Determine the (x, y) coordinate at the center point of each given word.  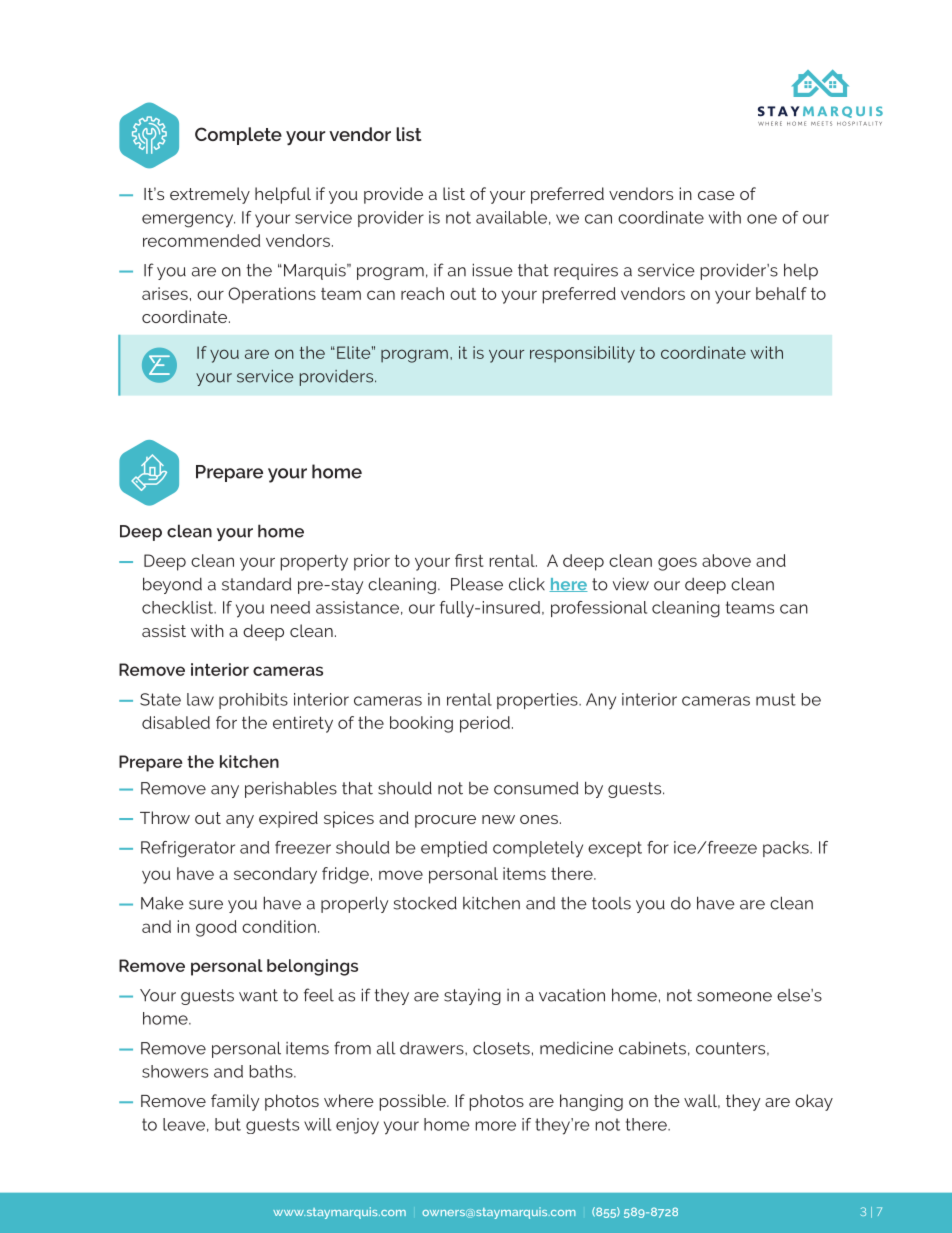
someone (734, 997)
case (716, 195)
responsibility (582, 354)
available (511, 217)
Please (477, 584)
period (485, 724)
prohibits (253, 701)
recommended (201, 240)
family (235, 1102)
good (216, 928)
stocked (425, 903)
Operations (272, 295)
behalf (781, 293)
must (776, 699)
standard (256, 584)
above (726, 560)
